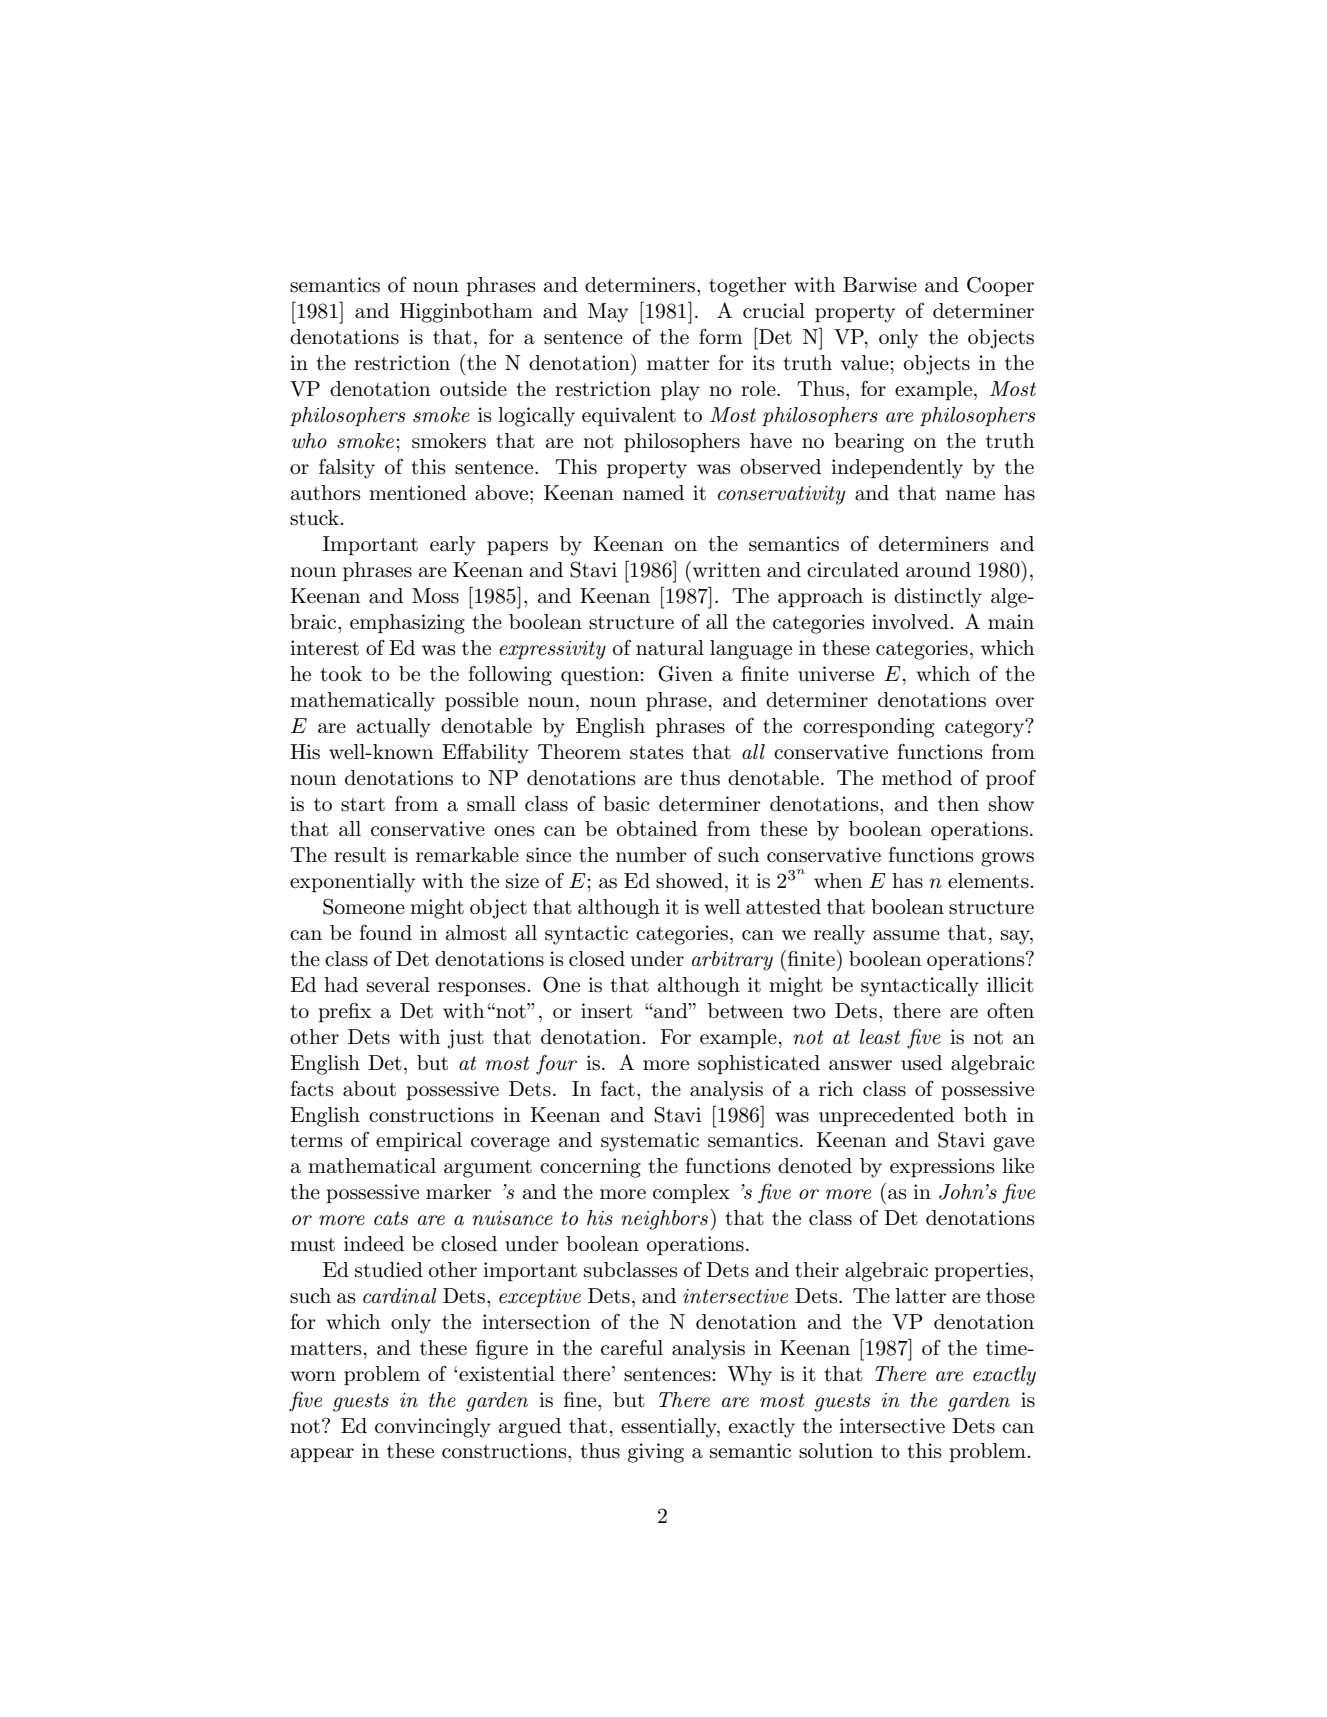  Describe the element at coordinates (608, 313) in the screenshot. I see `May` at that location.
